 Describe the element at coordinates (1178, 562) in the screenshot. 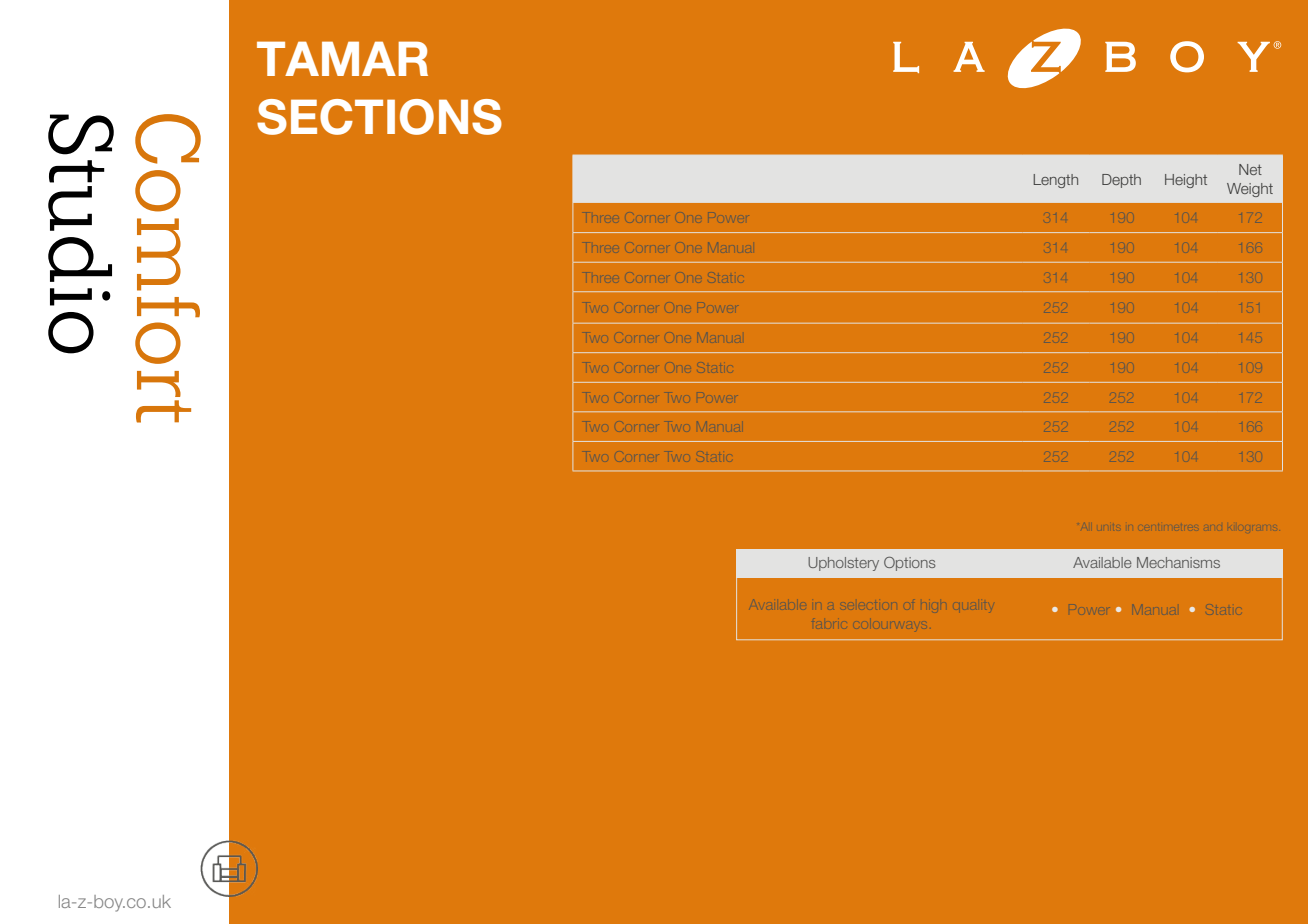

I see `Mechanisms` at that location.
